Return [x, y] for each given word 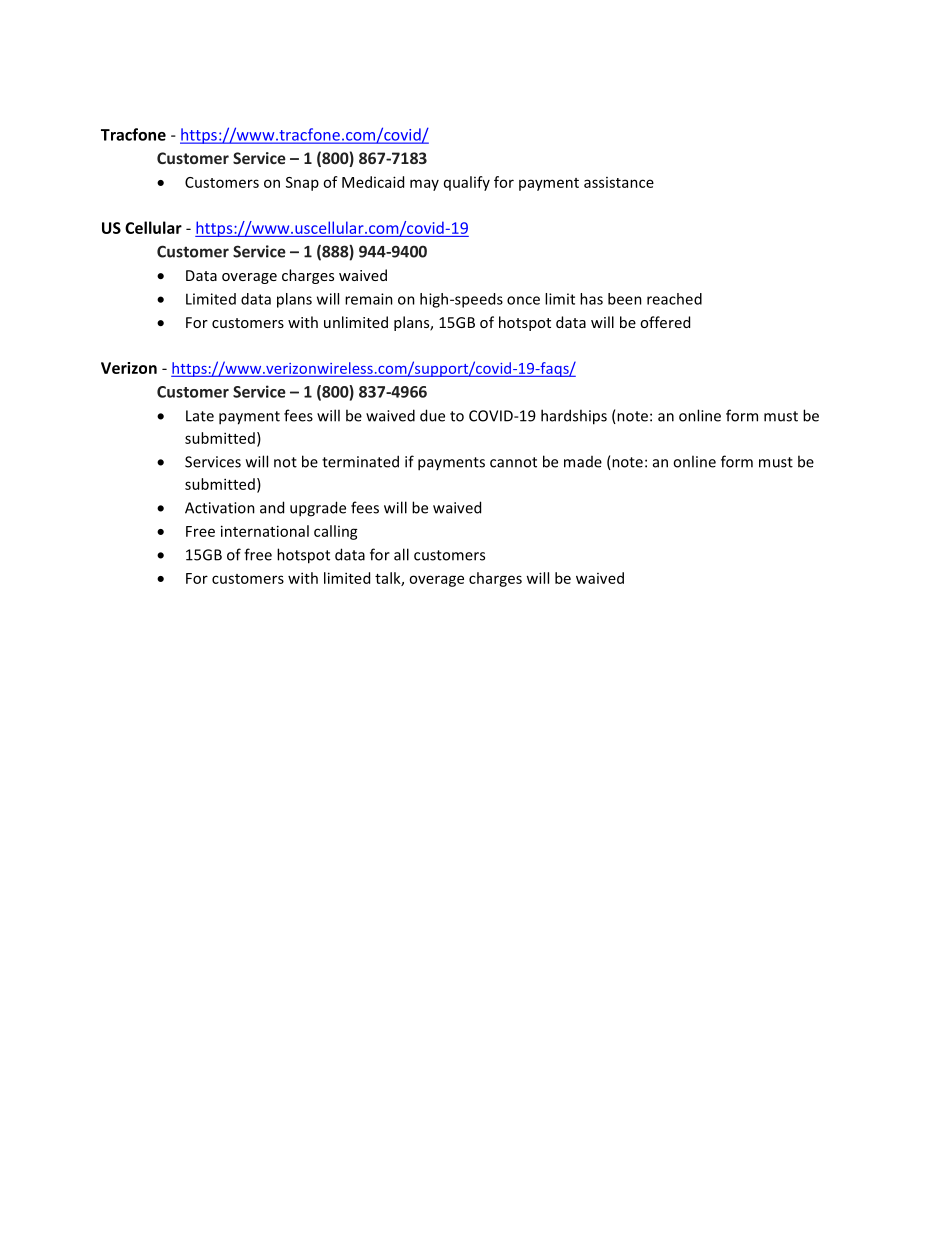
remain [369, 299]
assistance [619, 182]
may [424, 185]
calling [336, 532]
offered [665, 322]
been [625, 299]
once [523, 300]
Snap [302, 184]
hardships [574, 417]
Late [200, 416]
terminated [360, 461]
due [432, 415]
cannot [513, 462]
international [265, 531]
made [583, 462]
